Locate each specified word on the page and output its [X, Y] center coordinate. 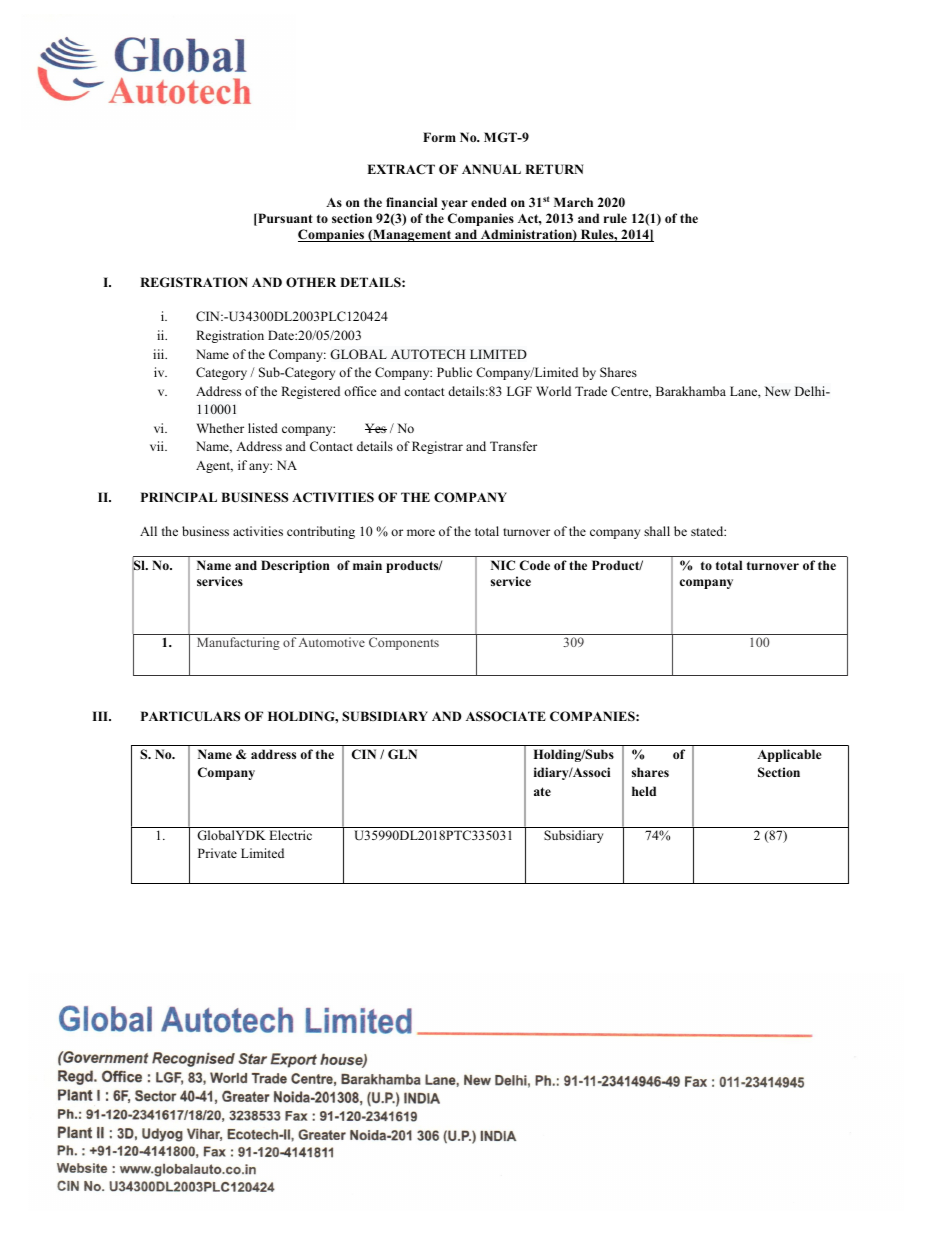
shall [657, 531]
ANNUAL [491, 169]
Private [217, 853]
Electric [290, 835]
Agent [214, 467]
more [421, 532]
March [573, 202]
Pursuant [284, 219]
